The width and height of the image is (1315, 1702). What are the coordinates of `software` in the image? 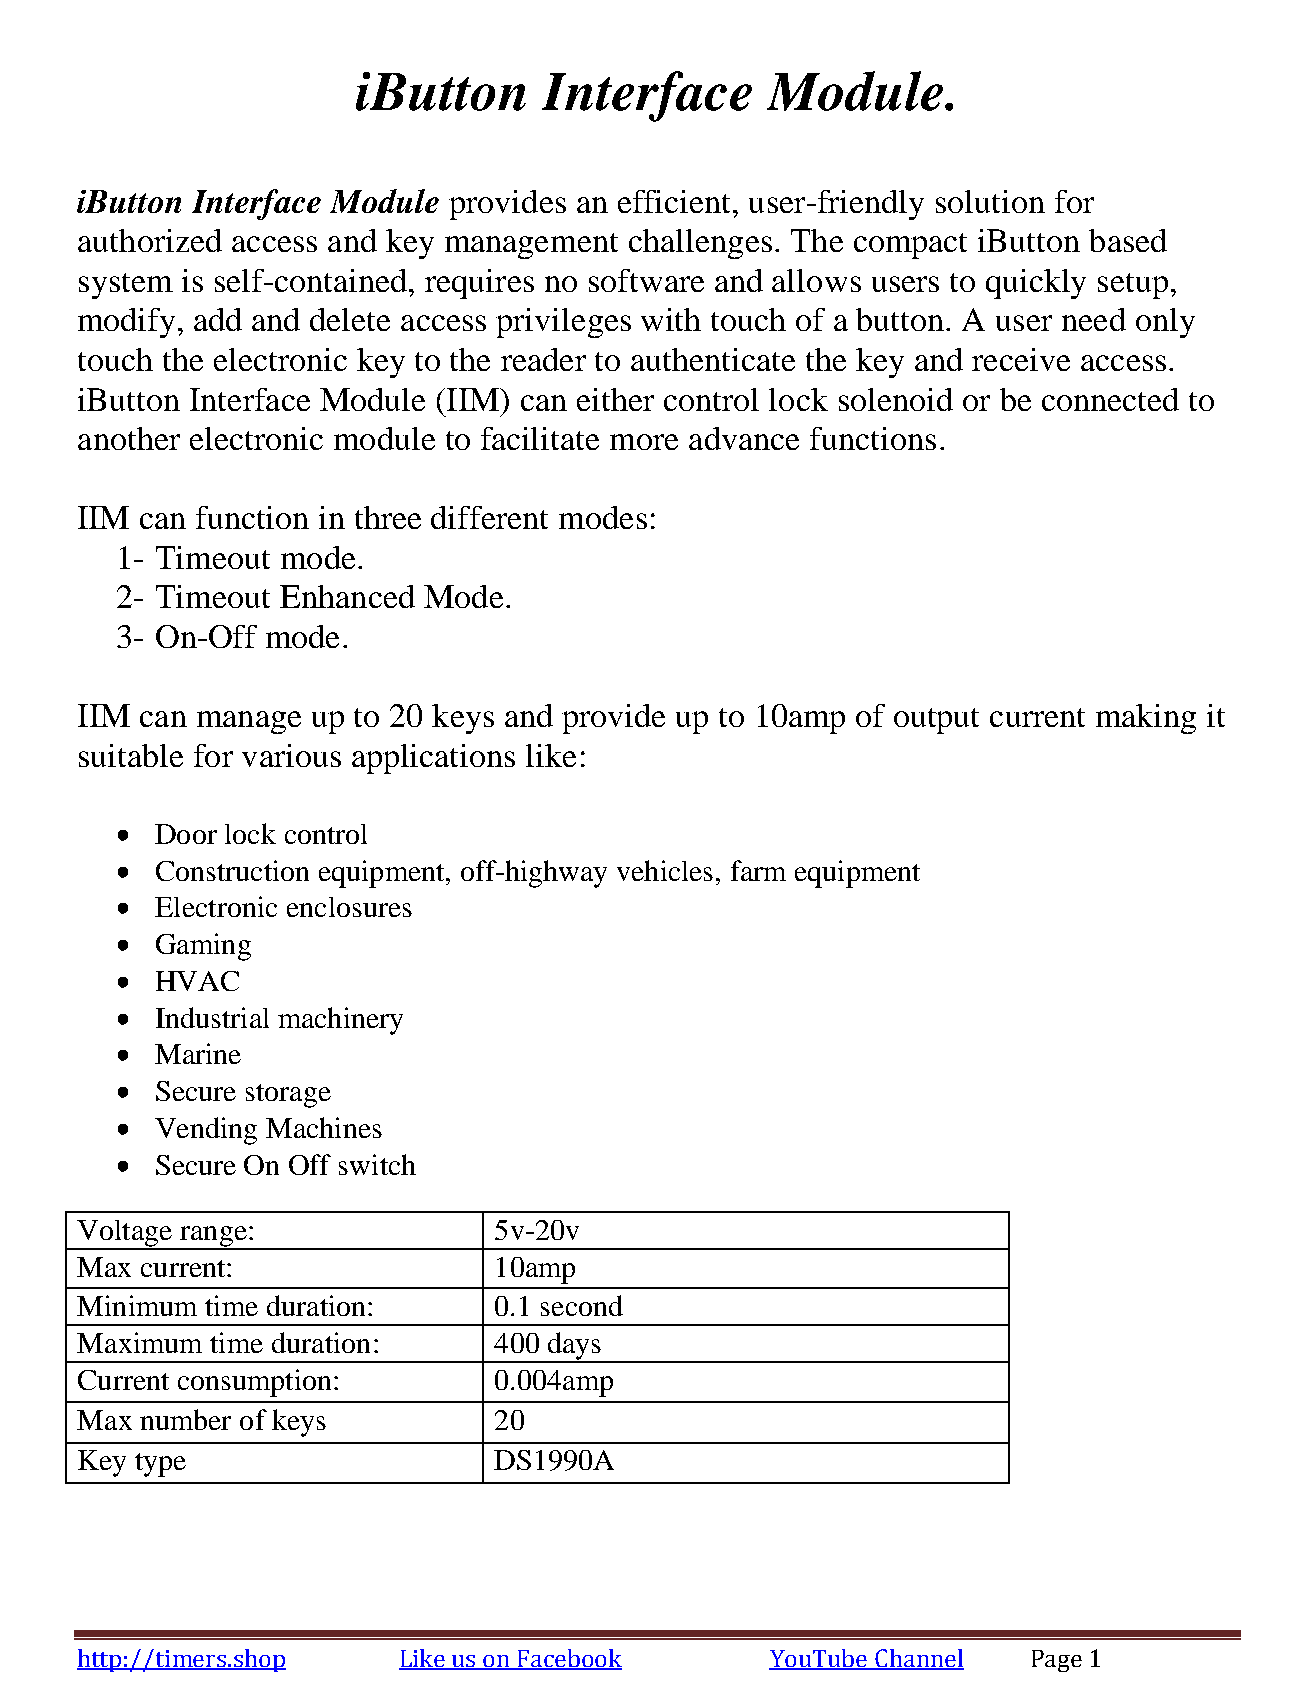 It's located at (646, 280).
